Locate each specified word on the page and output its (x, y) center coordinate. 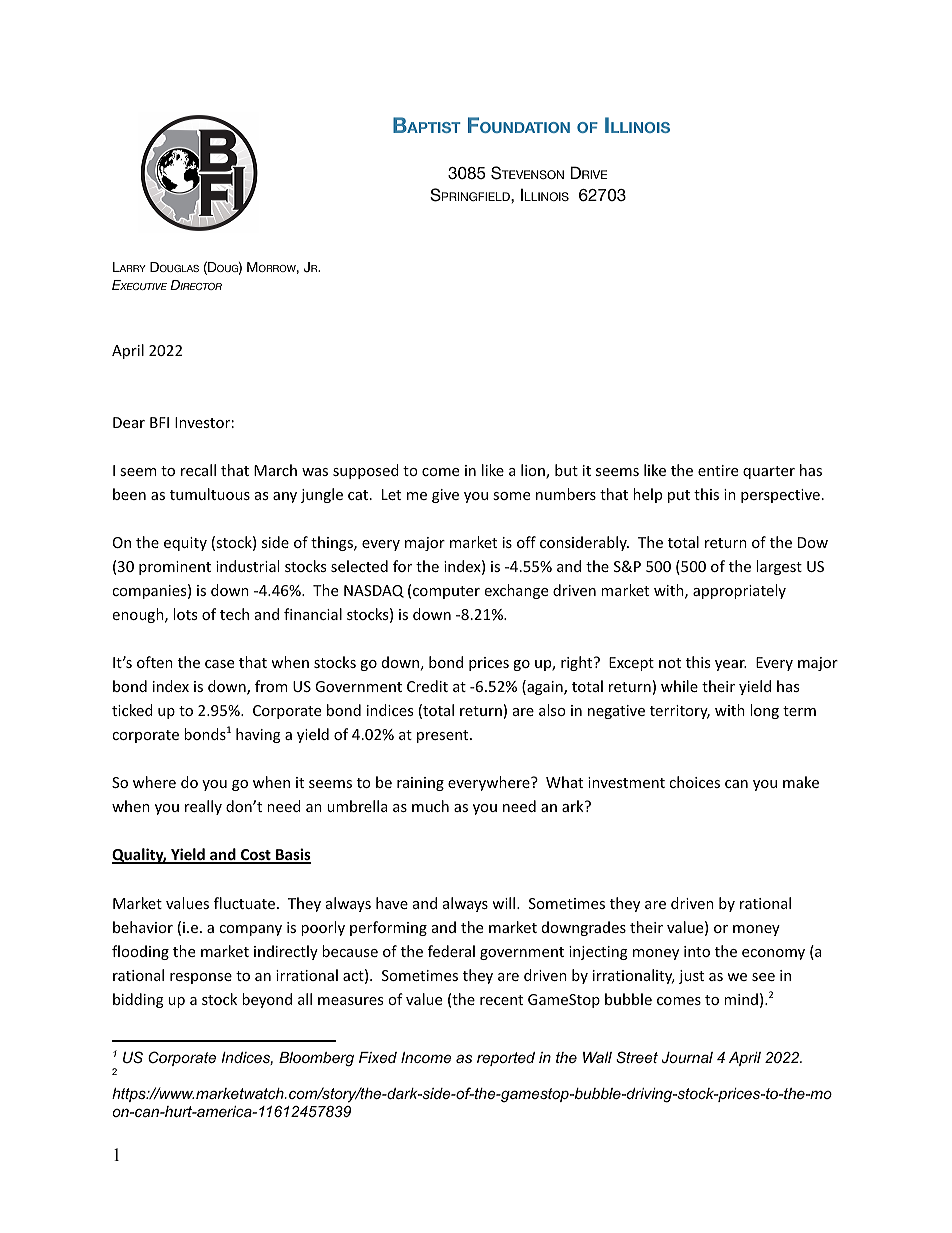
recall (198, 470)
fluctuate (244, 903)
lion (534, 471)
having (258, 735)
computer (446, 592)
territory (680, 712)
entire (718, 470)
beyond (267, 1000)
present (444, 736)
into (697, 951)
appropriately (739, 591)
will (503, 903)
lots (185, 614)
